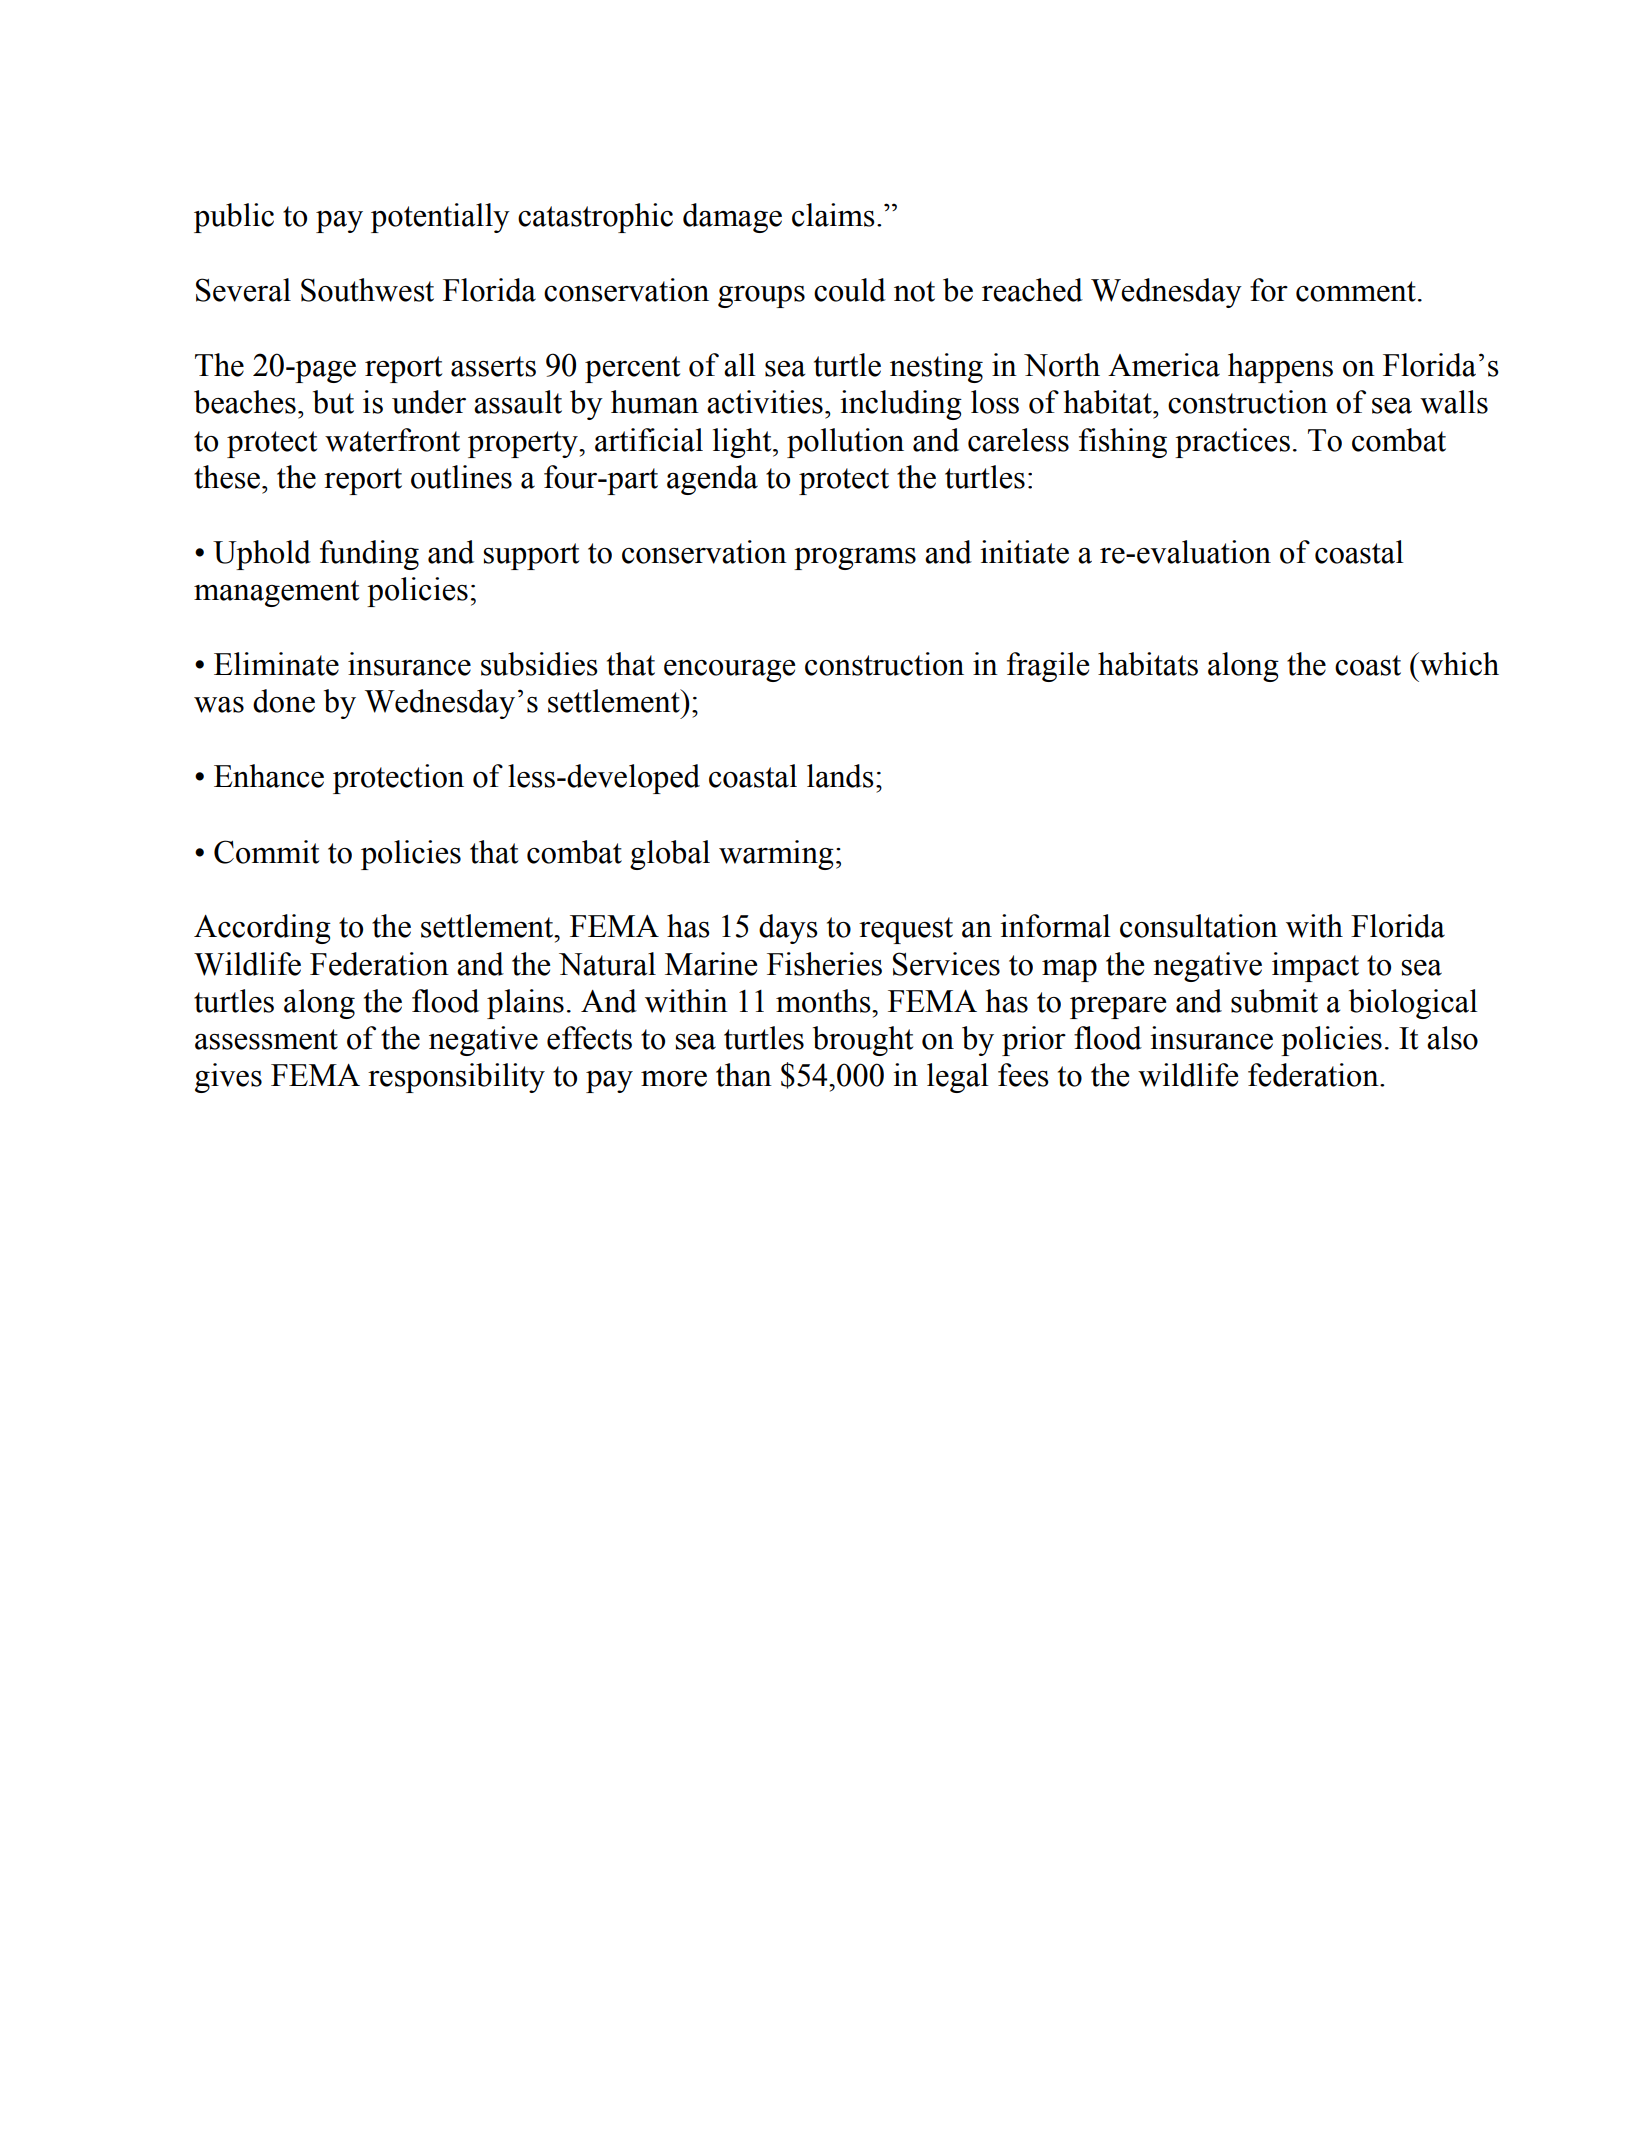 The width and height of the screenshot is (1651, 2137). I want to click on practices, so click(1232, 443).
